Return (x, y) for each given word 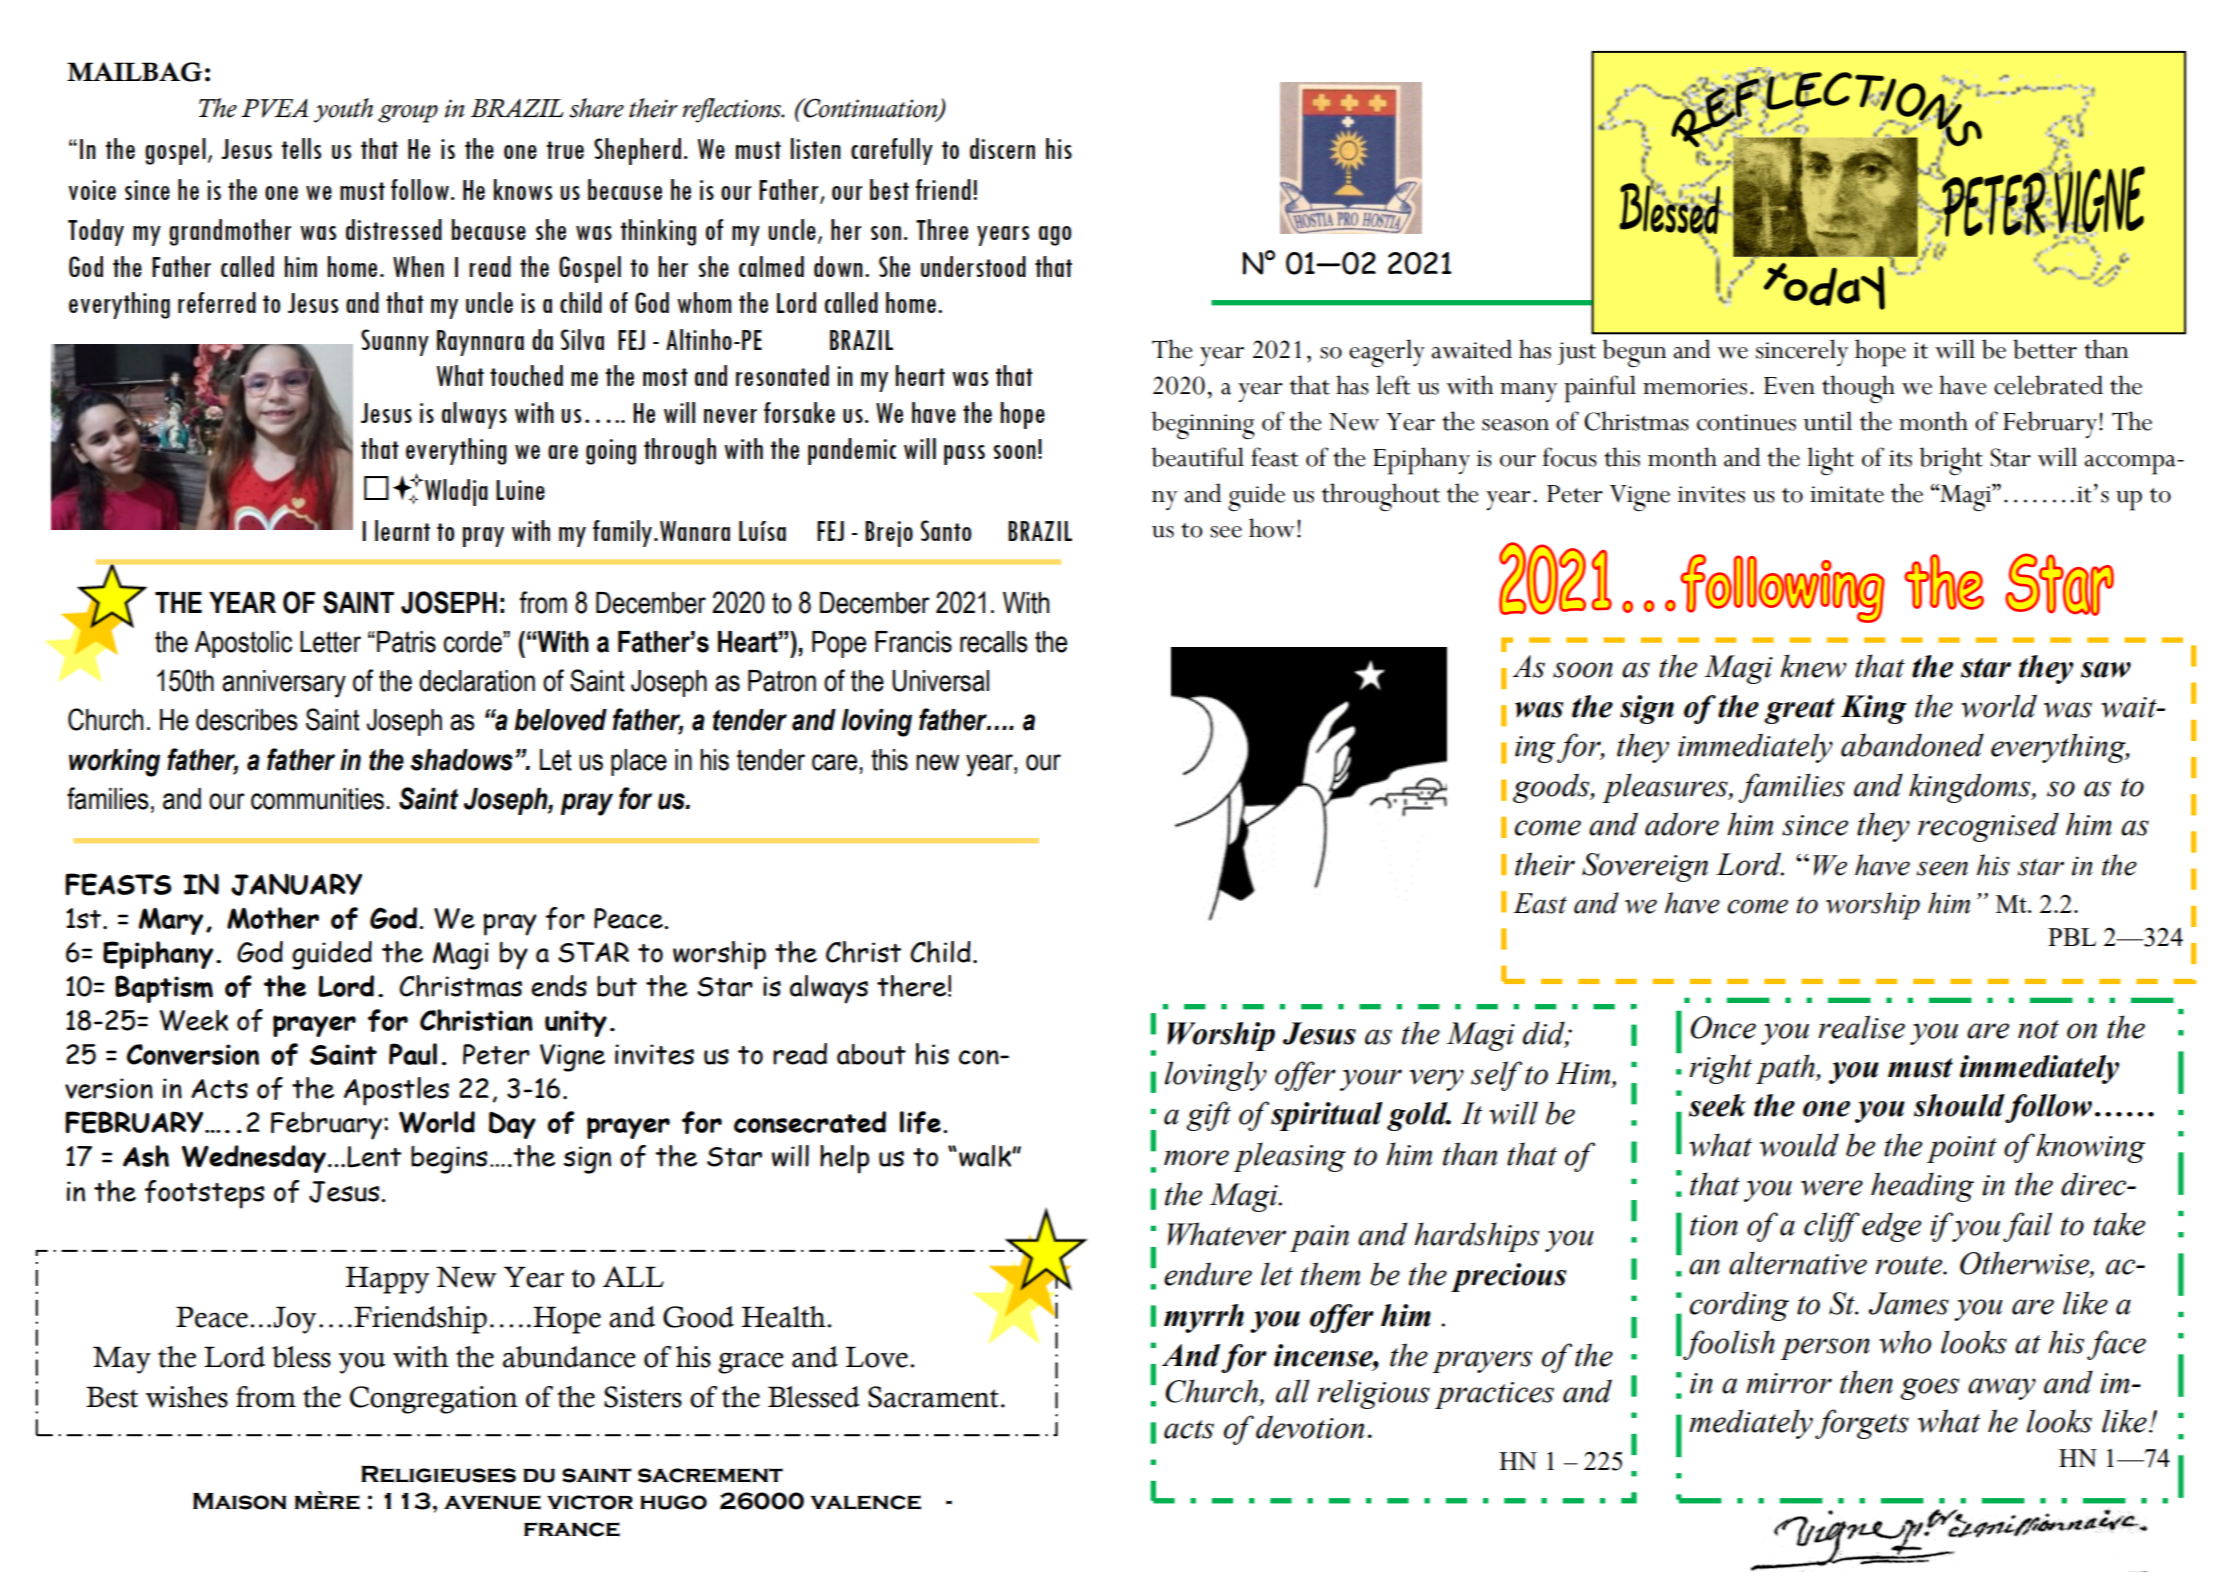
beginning (1203, 425)
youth (343, 110)
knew (1813, 666)
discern (1002, 148)
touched (526, 375)
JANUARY (296, 884)
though (1858, 389)
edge (1891, 1227)
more (1196, 1158)
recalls (994, 642)
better (2045, 349)
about (871, 1054)
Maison (239, 1501)
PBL (2072, 937)
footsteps (205, 1194)
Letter (330, 642)
